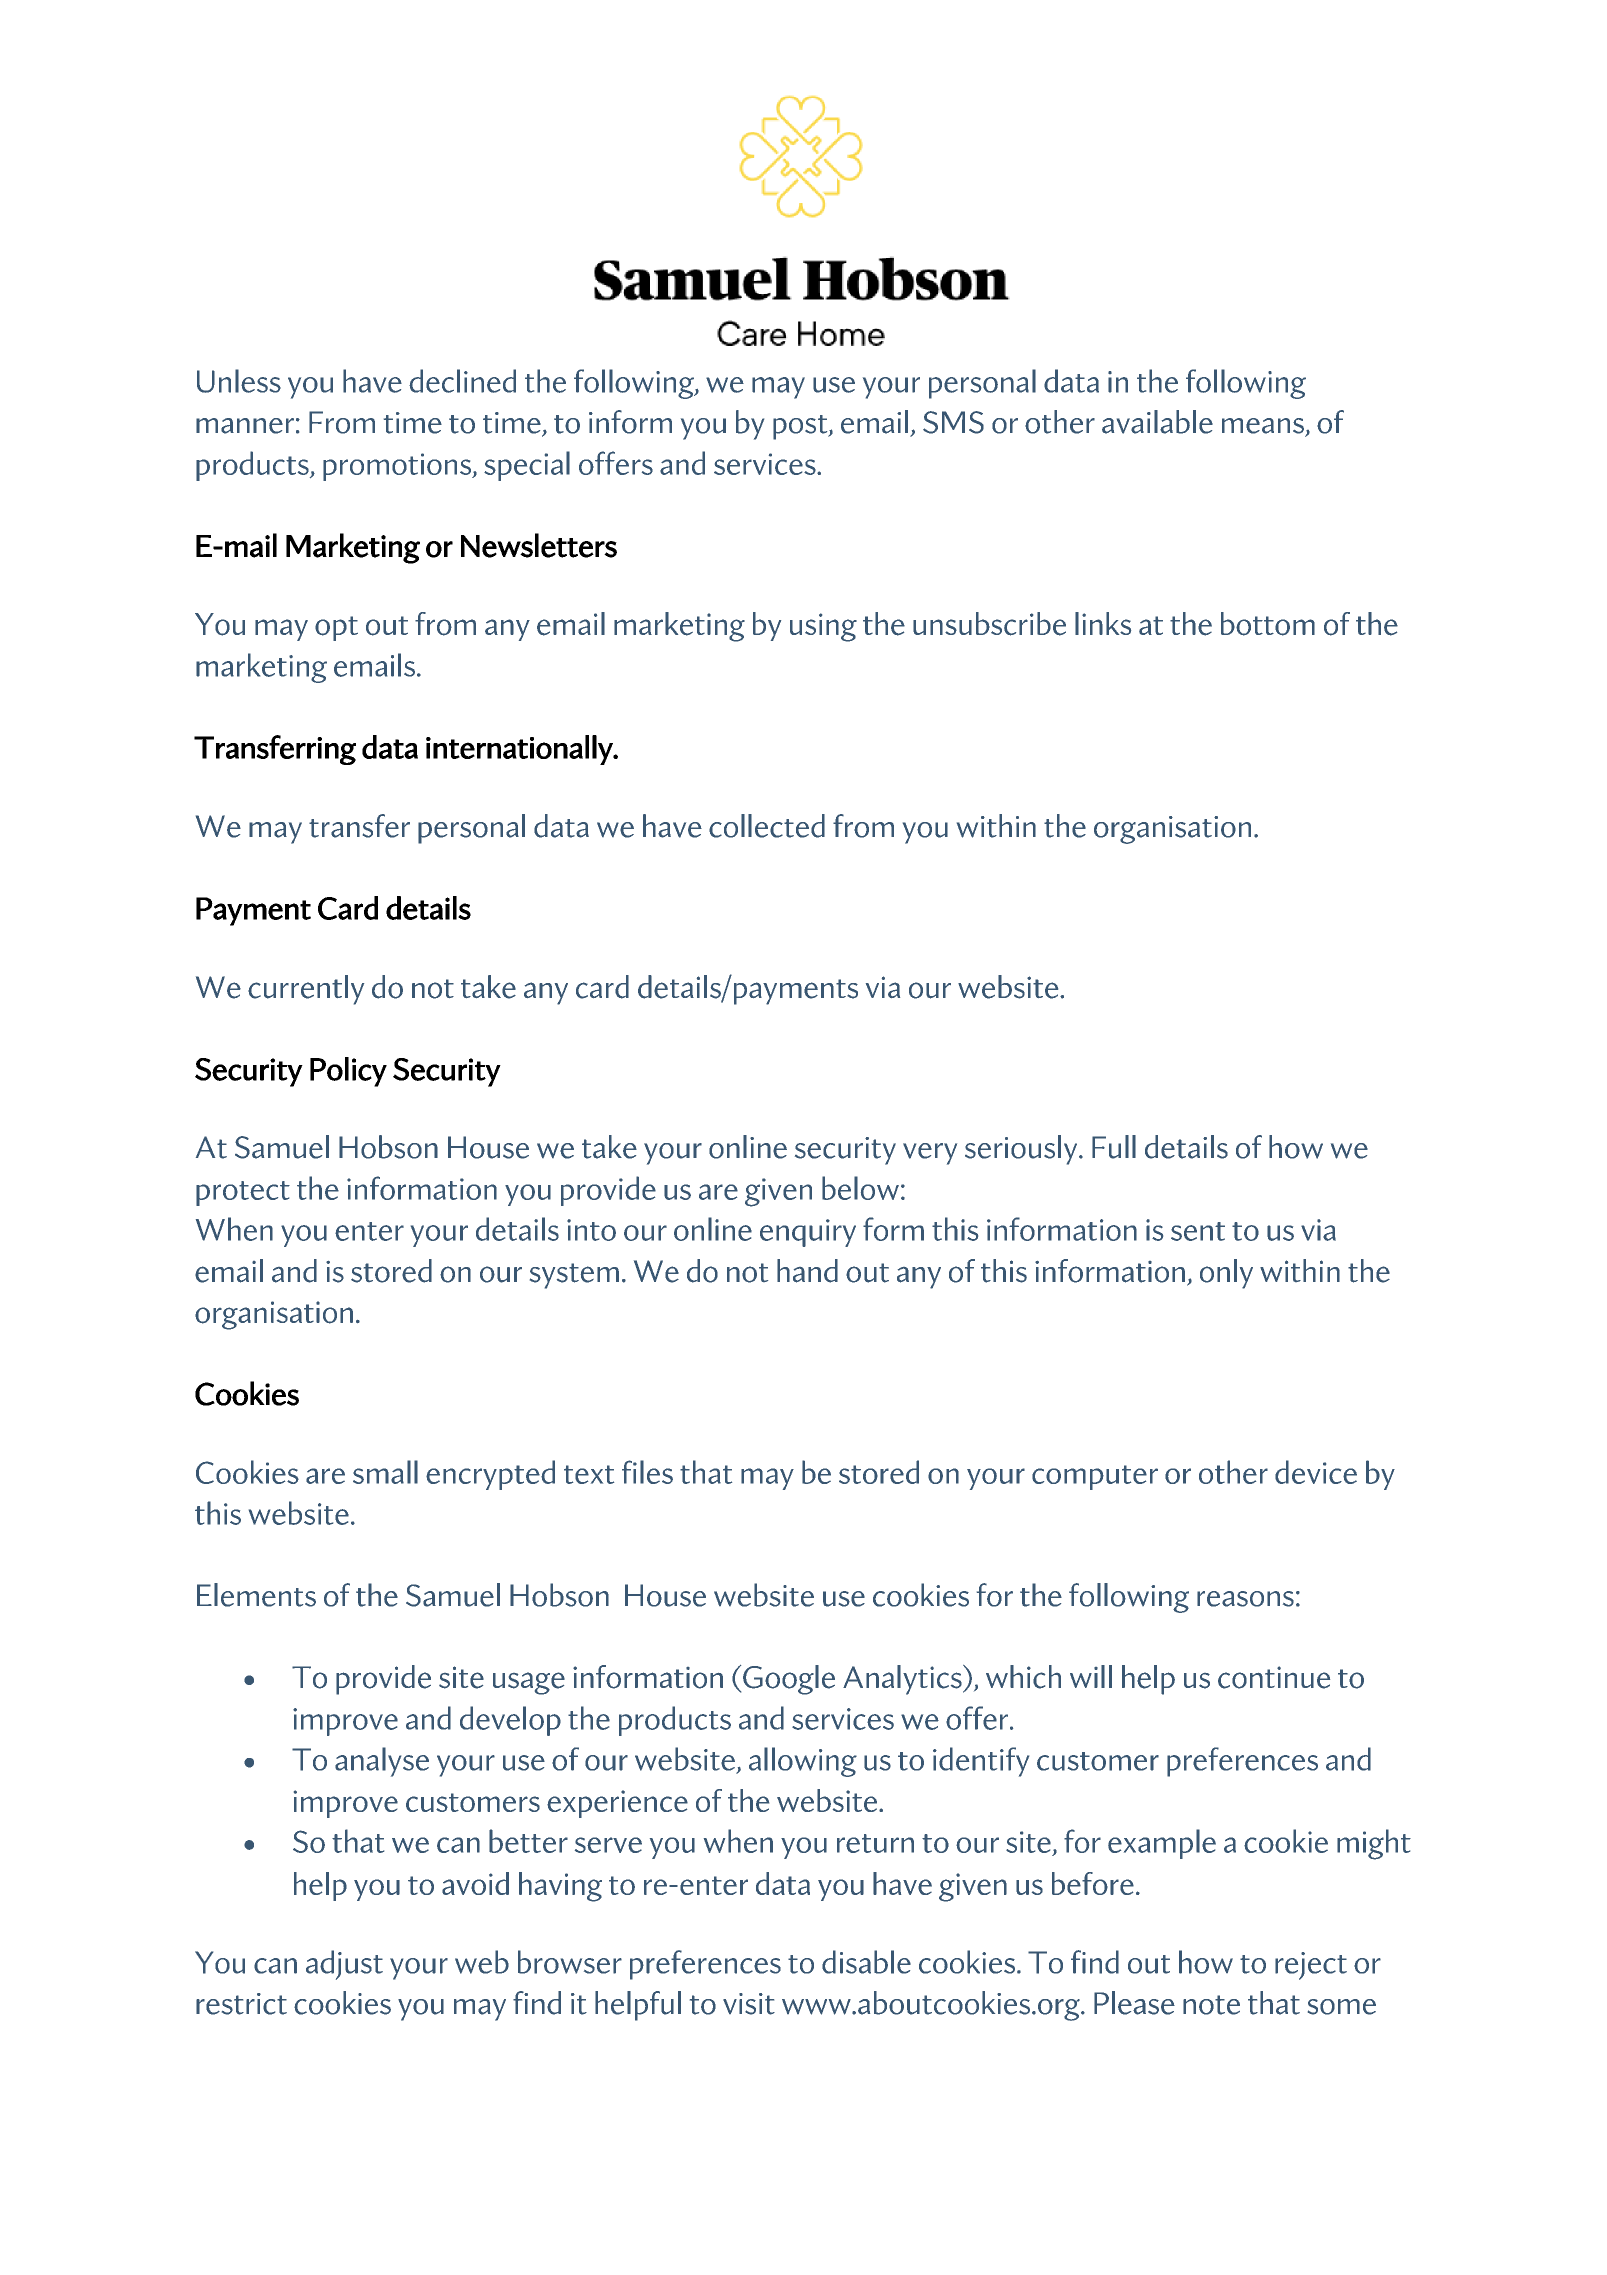  Describe the element at coordinates (243, 1193) in the image. I see `protect` at that location.
